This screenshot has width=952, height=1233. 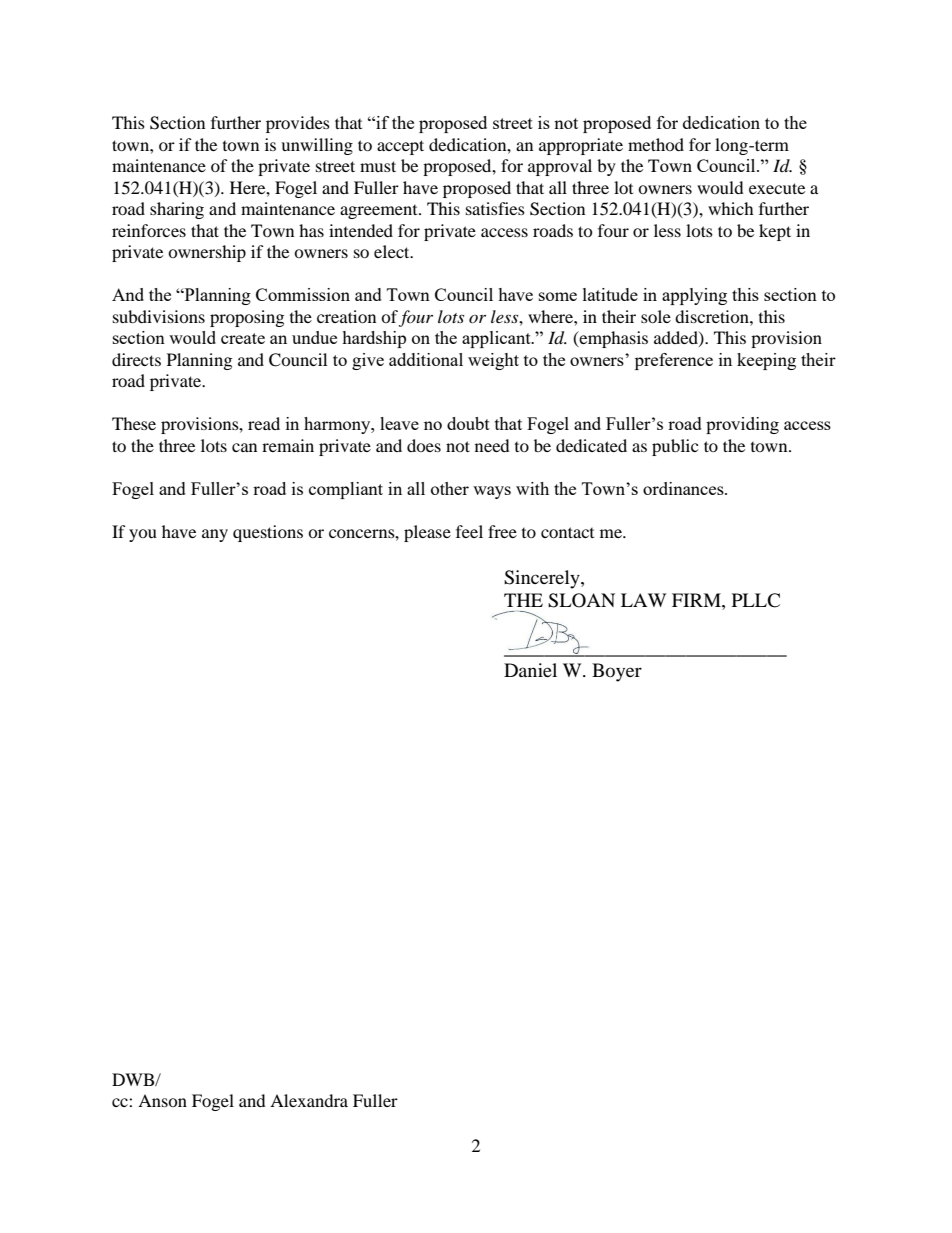 What do you see at coordinates (581, 600) in the screenshot?
I see `SLOAN` at bounding box center [581, 600].
